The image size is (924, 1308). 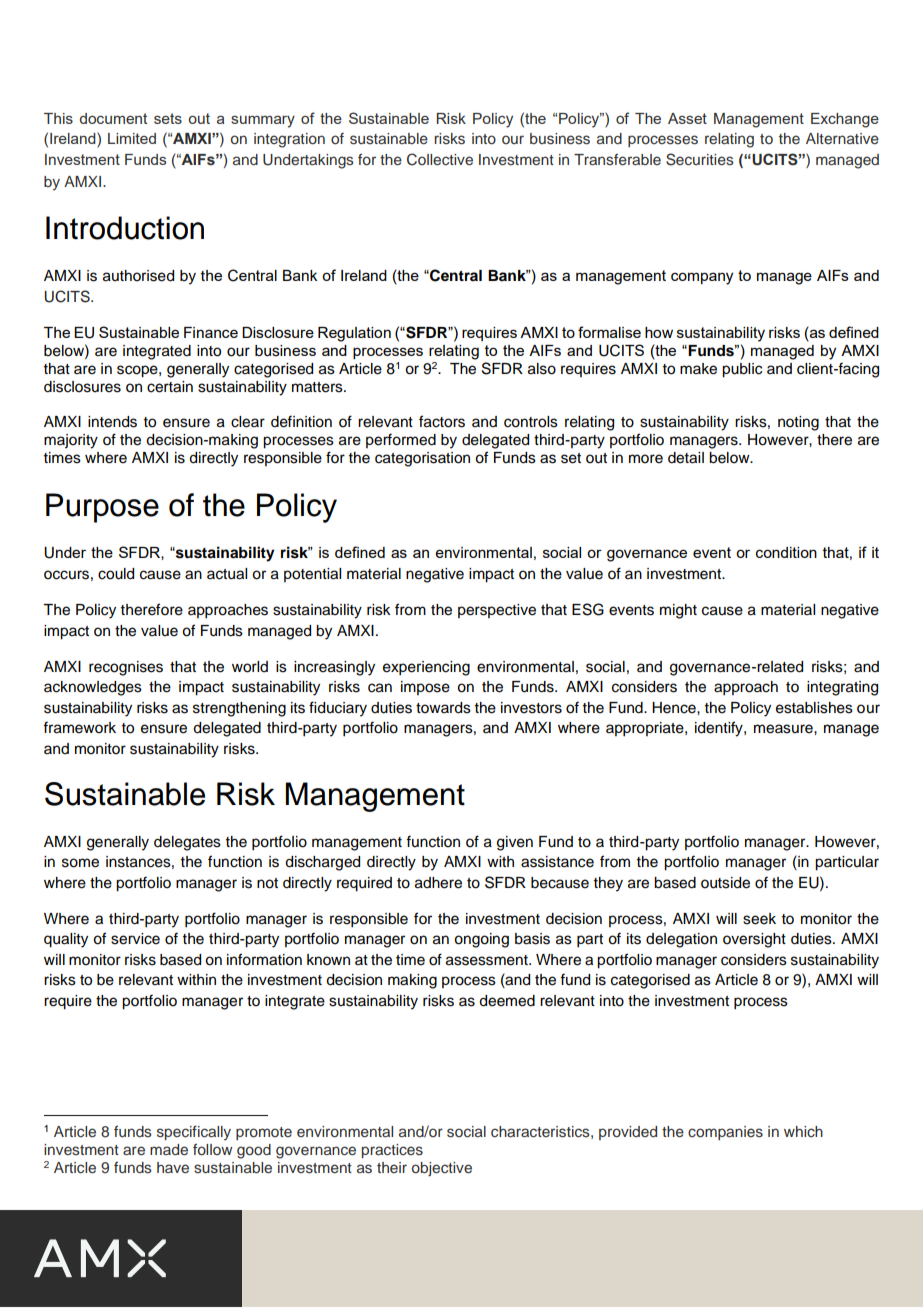 What do you see at coordinates (126, 668) in the image?
I see `recognises` at bounding box center [126, 668].
